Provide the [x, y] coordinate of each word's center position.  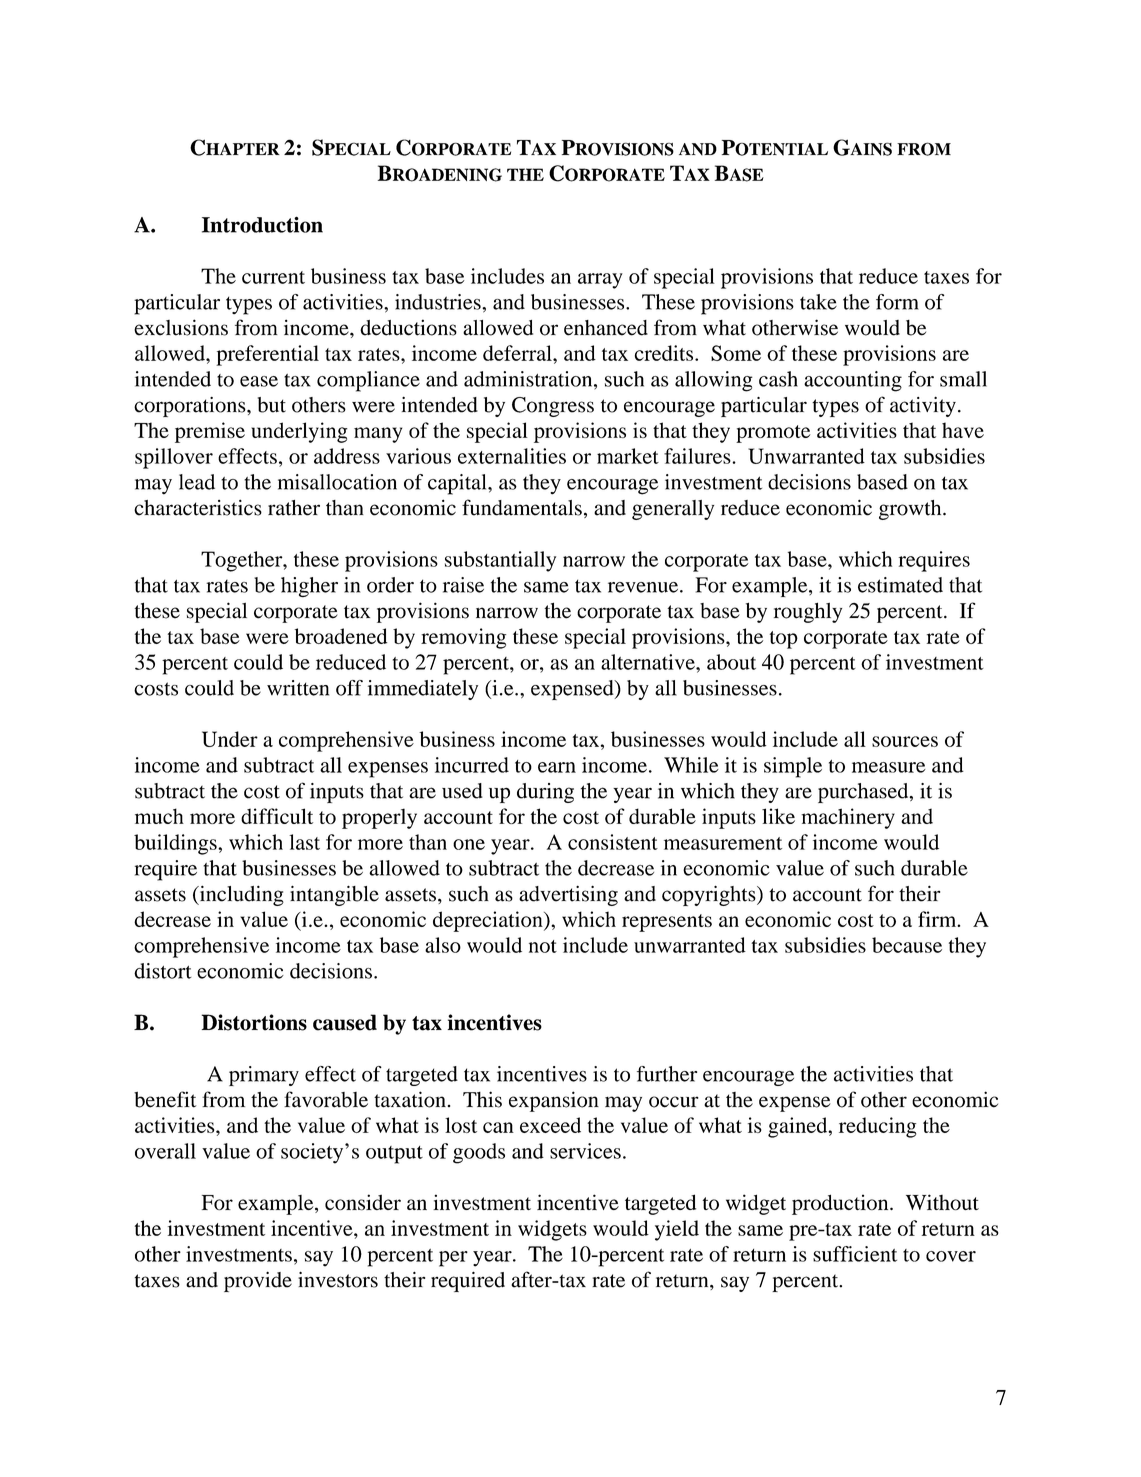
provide [258, 1281]
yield [677, 1230]
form [897, 302]
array [600, 281]
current [273, 277]
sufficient [855, 1254]
